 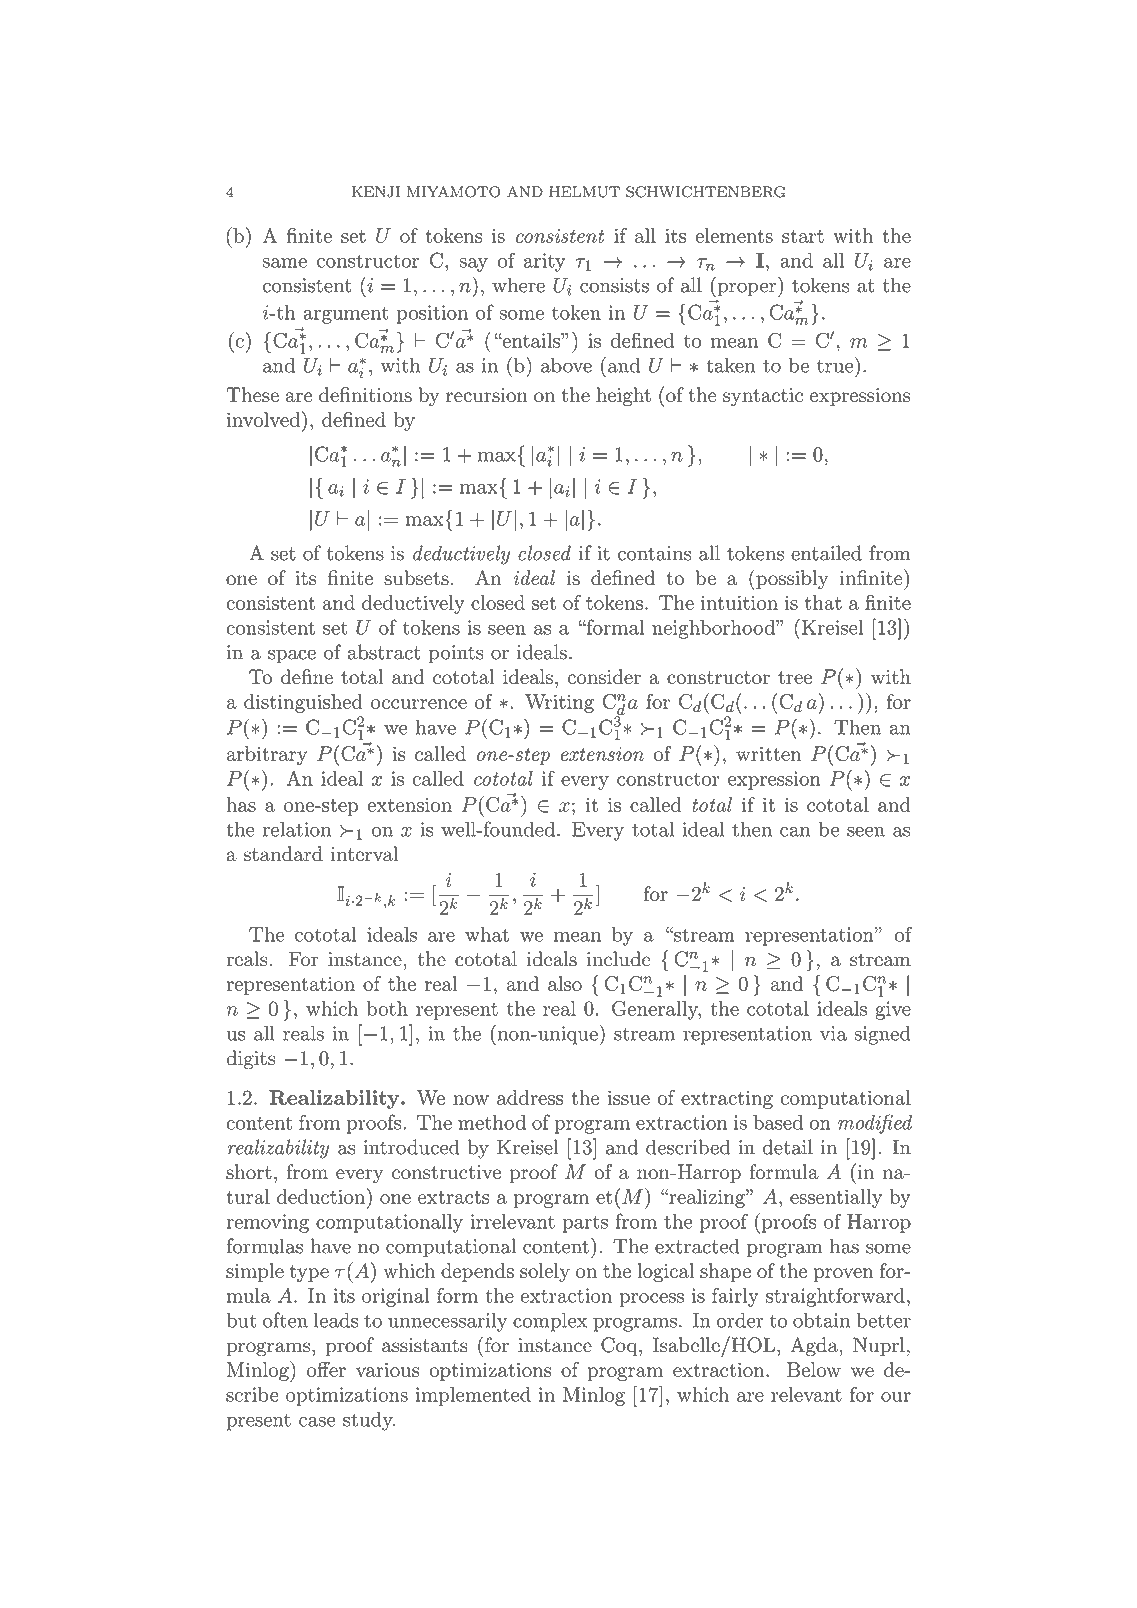 What do you see at coordinates (620, 1346) in the image?
I see `Coq` at bounding box center [620, 1346].
